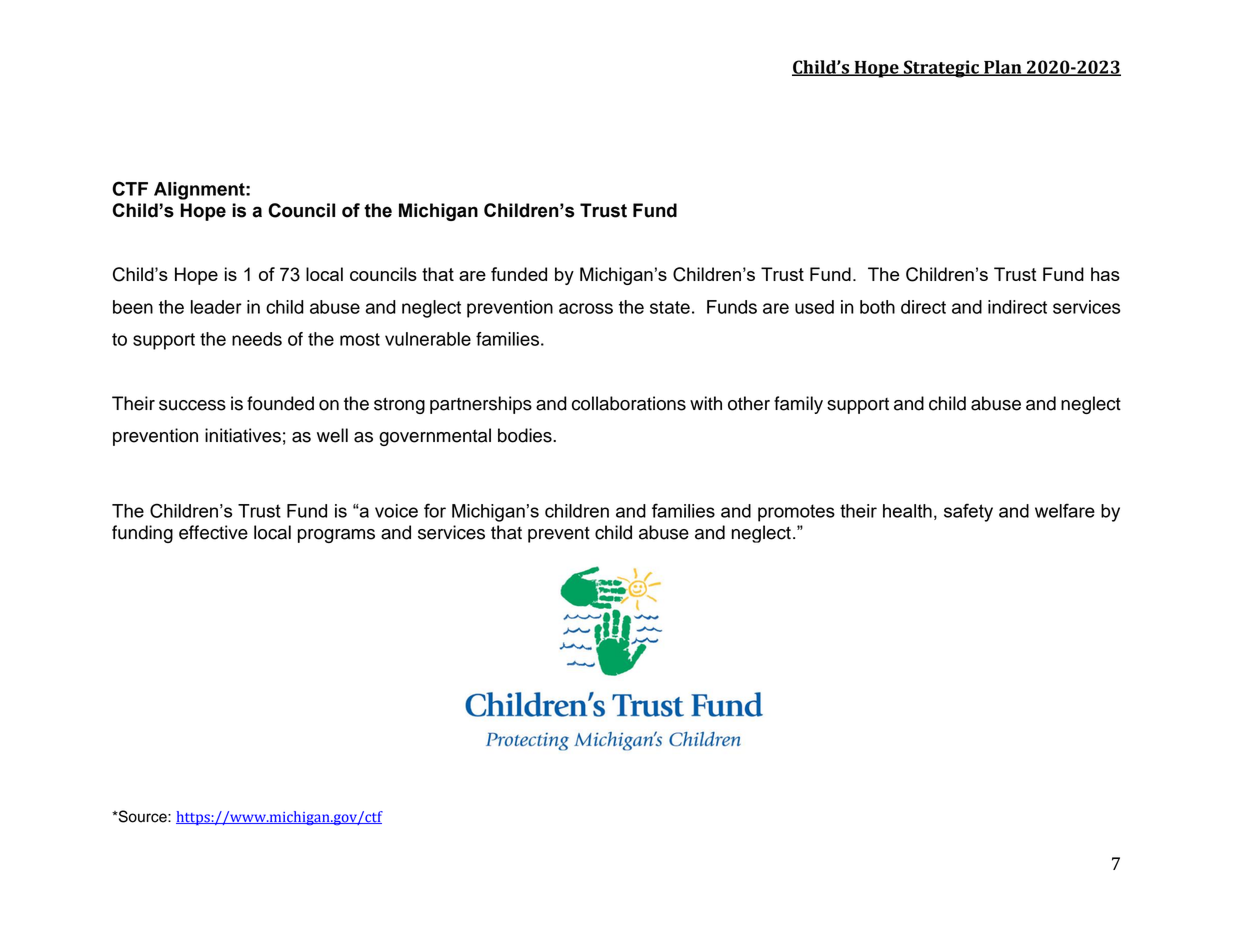 The width and height of the image is (1233, 952). I want to click on across, so click(586, 308).
